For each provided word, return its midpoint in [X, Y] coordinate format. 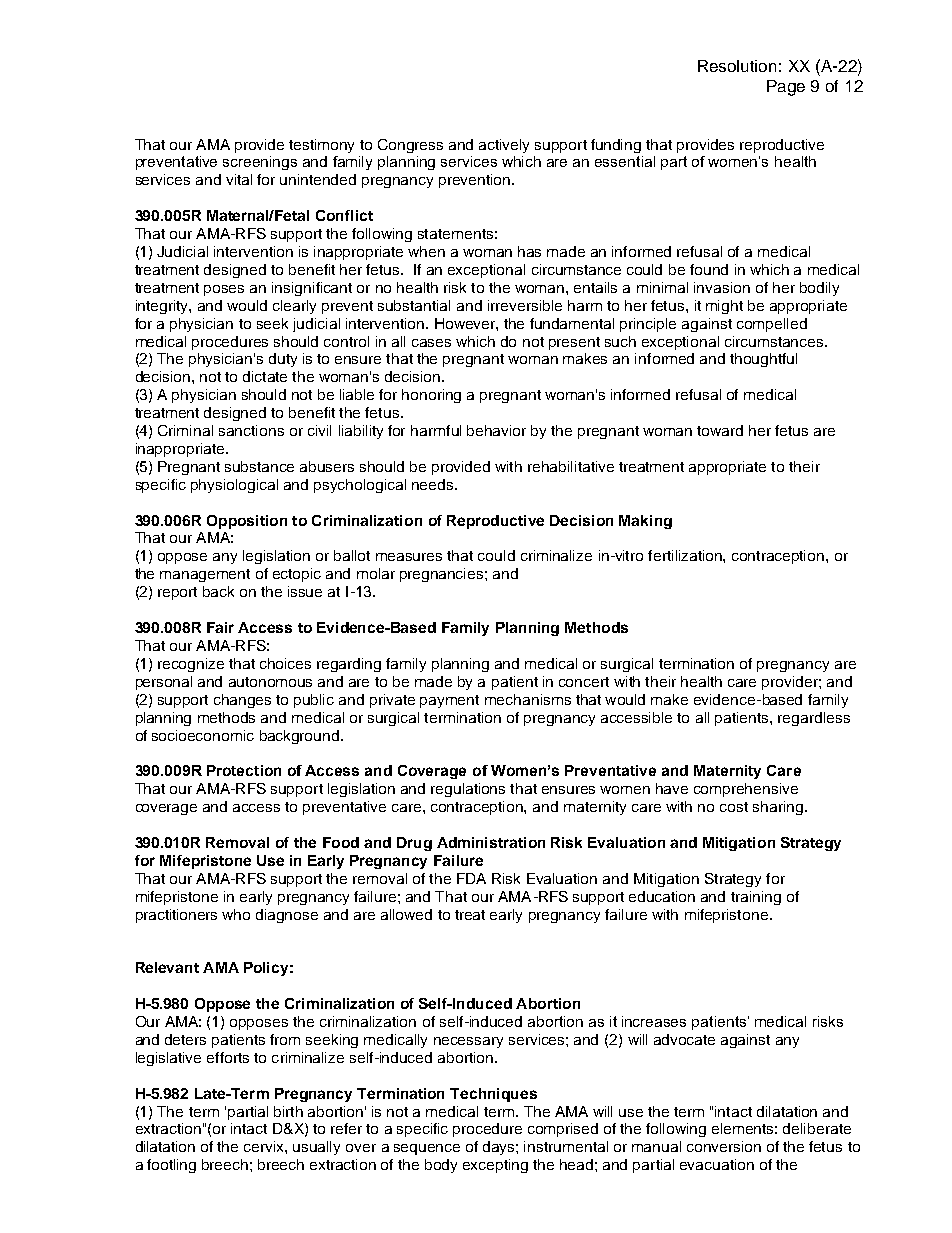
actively [504, 146]
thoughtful [763, 360]
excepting [495, 1166]
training [756, 898]
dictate [265, 376]
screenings [260, 163]
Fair [220, 627]
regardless [814, 719]
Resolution [737, 66]
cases [431, 343]
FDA [471, 878]
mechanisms [528, 699]
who [236, 914]
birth [288, 1111]
